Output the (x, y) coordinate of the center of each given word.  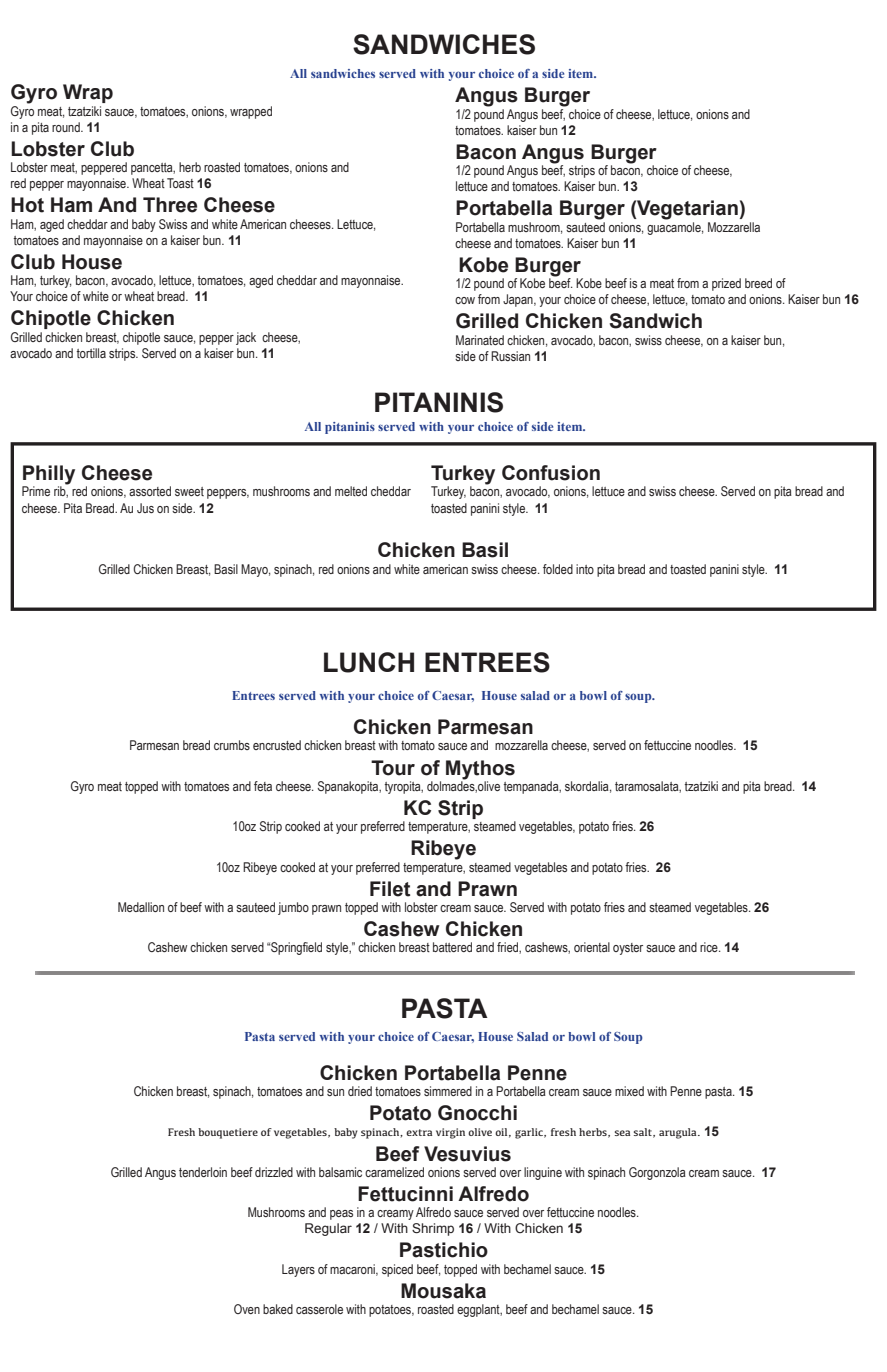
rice (710, 947)
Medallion (141, 907)
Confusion (551, 473)
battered (452, 947)
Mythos (480, 770)
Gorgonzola (657, 1173)
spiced (397, 1270)
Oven (247, 1309)
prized (726, 284)
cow (465, 300)
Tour (393, 768)
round (67, 127)
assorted (150, 491)
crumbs (232, 745)
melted (351, 491)
